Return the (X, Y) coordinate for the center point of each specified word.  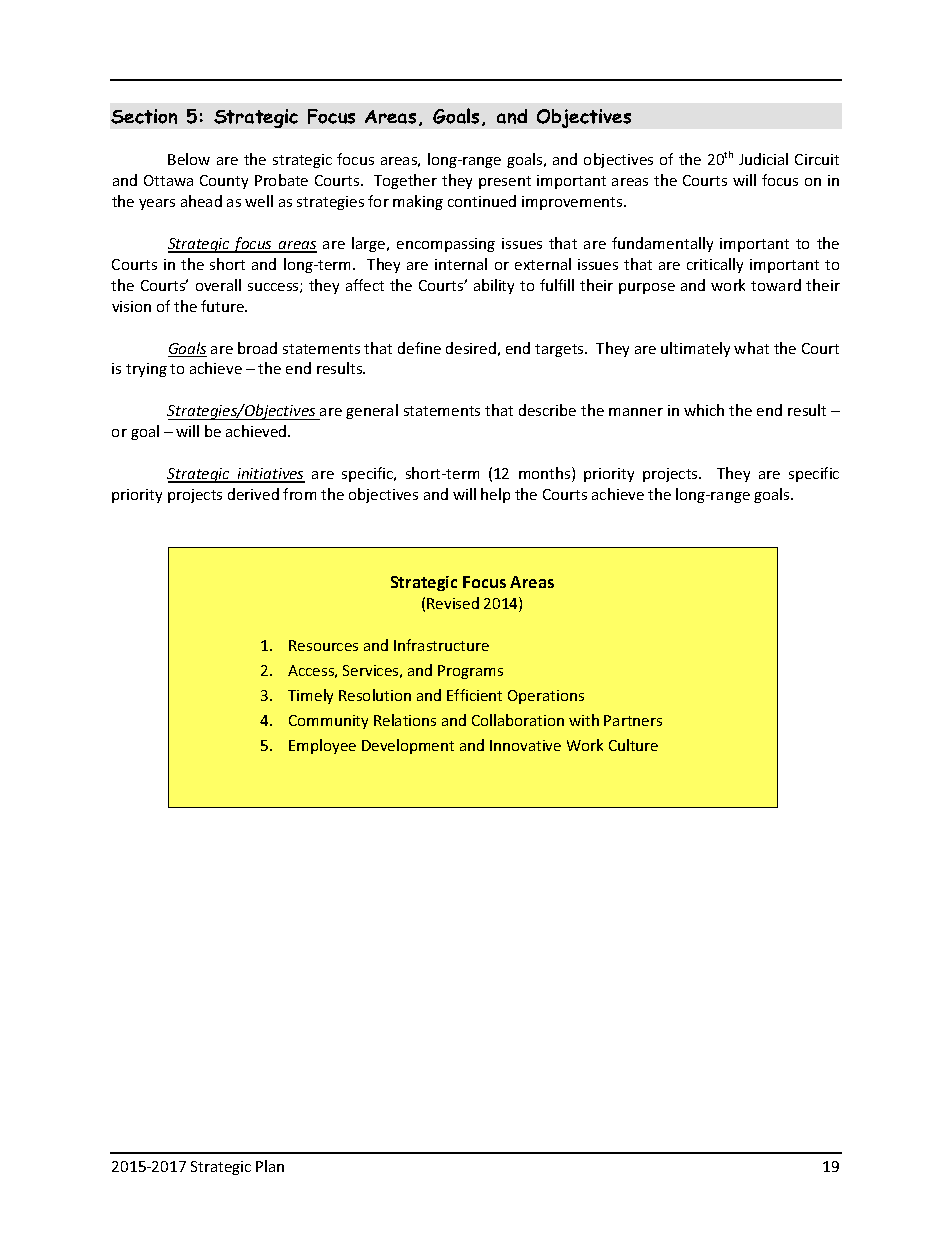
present (505, 182)
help (495, 495)
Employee (322, 746)
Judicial (763, 159)
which (704, 410)
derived (253, 494)
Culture (633, 745)
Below (189, 159)
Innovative (525, 745)
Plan (270, 1166)
